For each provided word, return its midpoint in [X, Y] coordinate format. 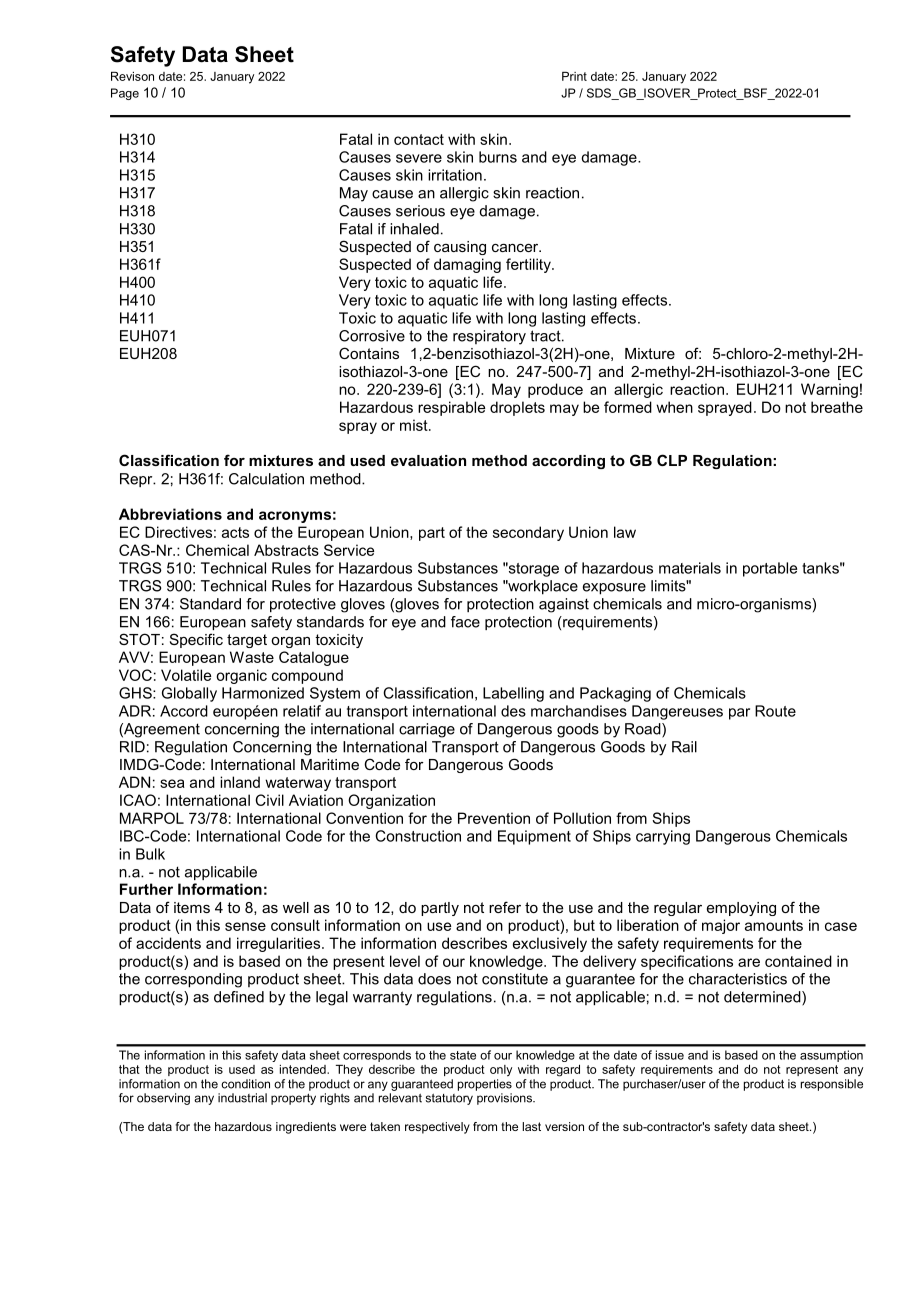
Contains [369, 353]
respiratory [489, 337]
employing [741, 909]
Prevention [494, 818]
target [247, 641]
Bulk [150, 854]
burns [498, 157]
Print [574, 76]
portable [770, 569]
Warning [829, 390]
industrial [242, 1098]
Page [125, 94]
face [465, 622]
